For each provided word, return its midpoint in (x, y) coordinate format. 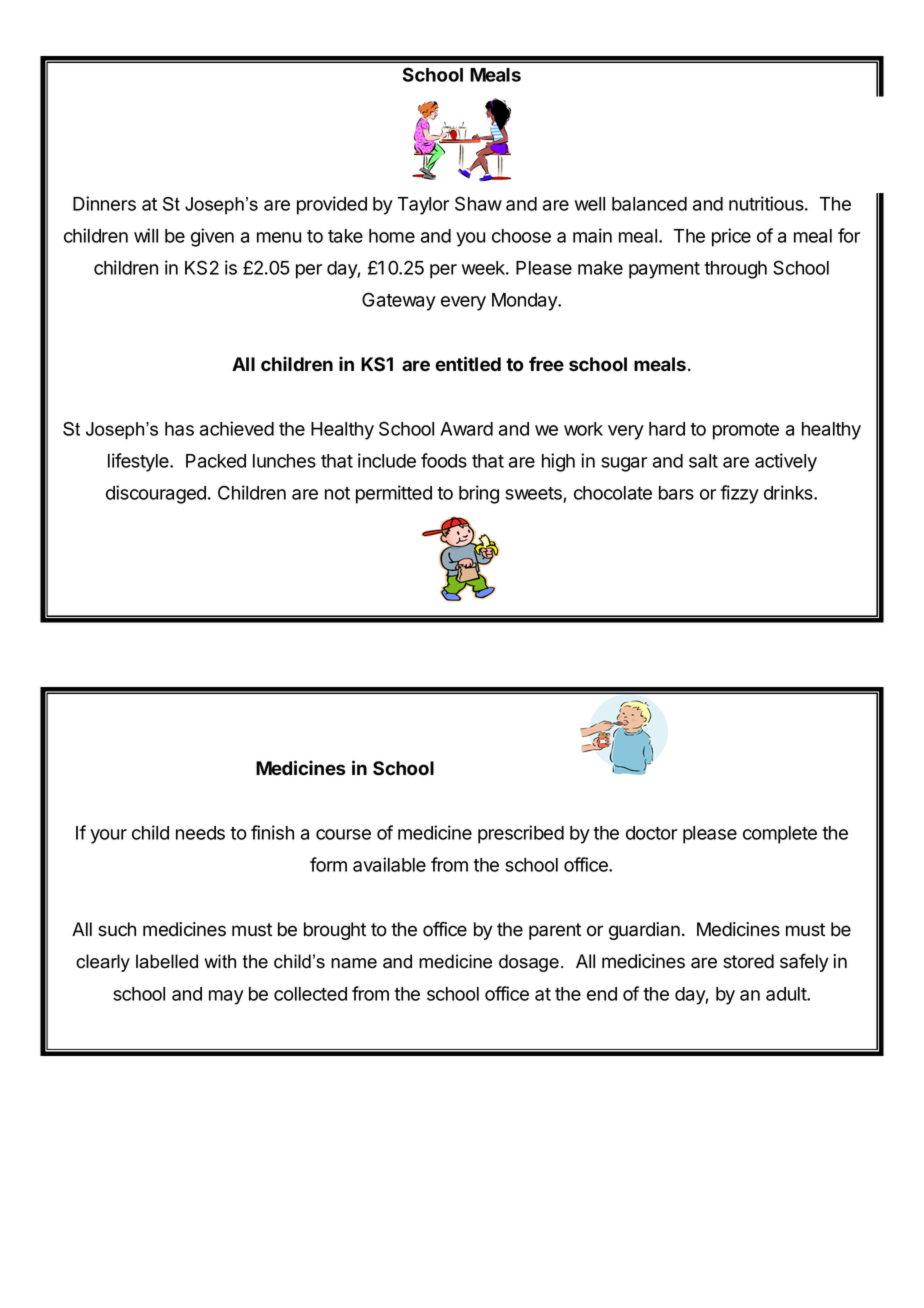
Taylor (423, 206)
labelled (167, 961)
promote (746, 431)
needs (200, 833)
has (179, 429)
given (212, 237)
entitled (468, 364)
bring (479, 494)
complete (780, 835)
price (731, 237)
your (108, 836)
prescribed (521, 834)
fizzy (739, 494)
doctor (651, 833)
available (389, 864)
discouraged (156, 494)
